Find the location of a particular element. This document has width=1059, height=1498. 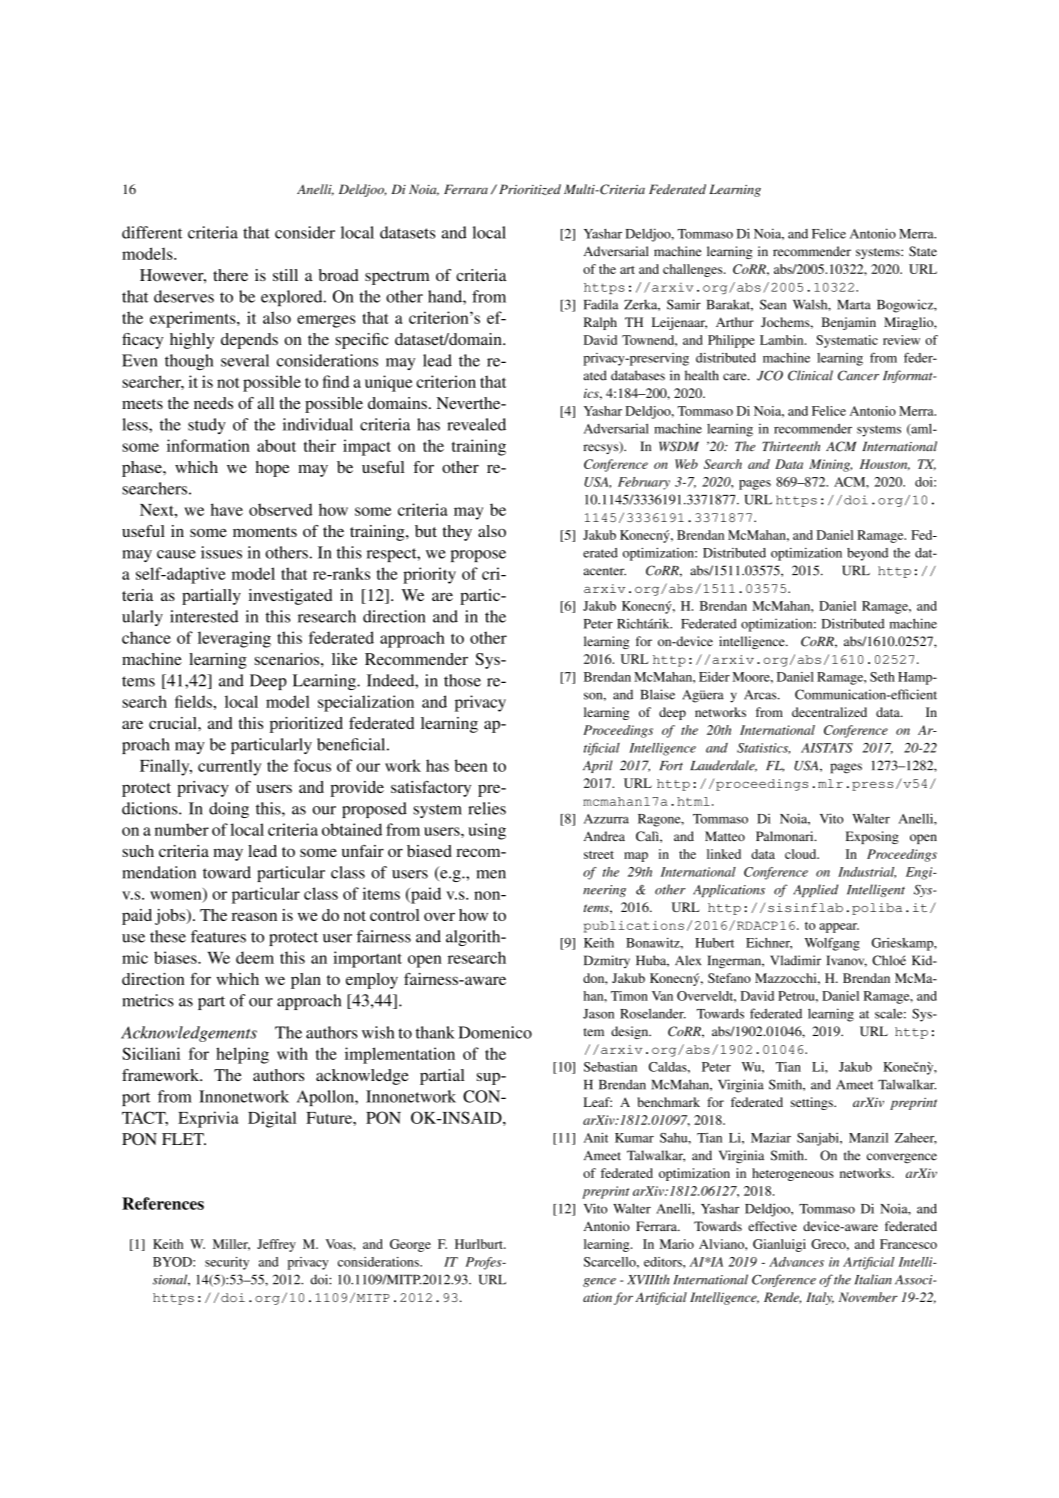

features is located at coordinates (218, 936).
